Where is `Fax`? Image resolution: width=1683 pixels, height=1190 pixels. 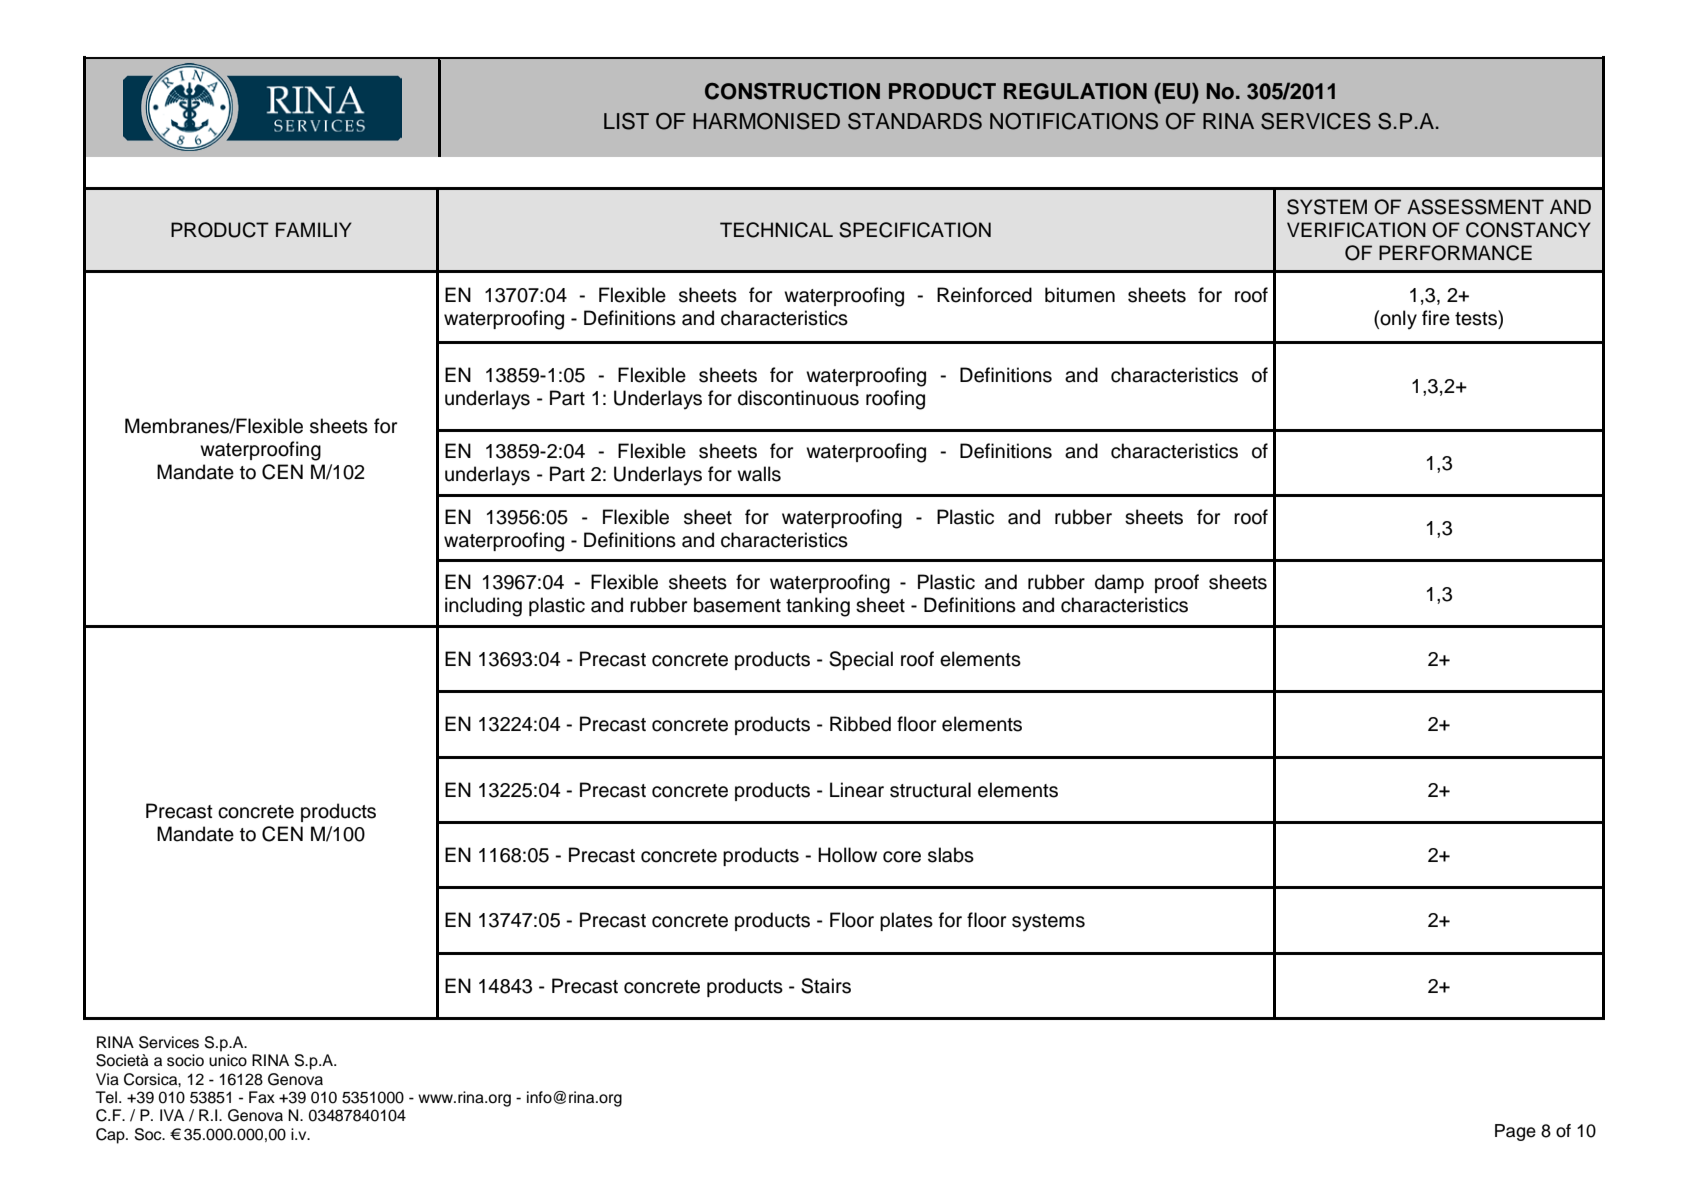 Fax is located at coordinates (262, 1097).
